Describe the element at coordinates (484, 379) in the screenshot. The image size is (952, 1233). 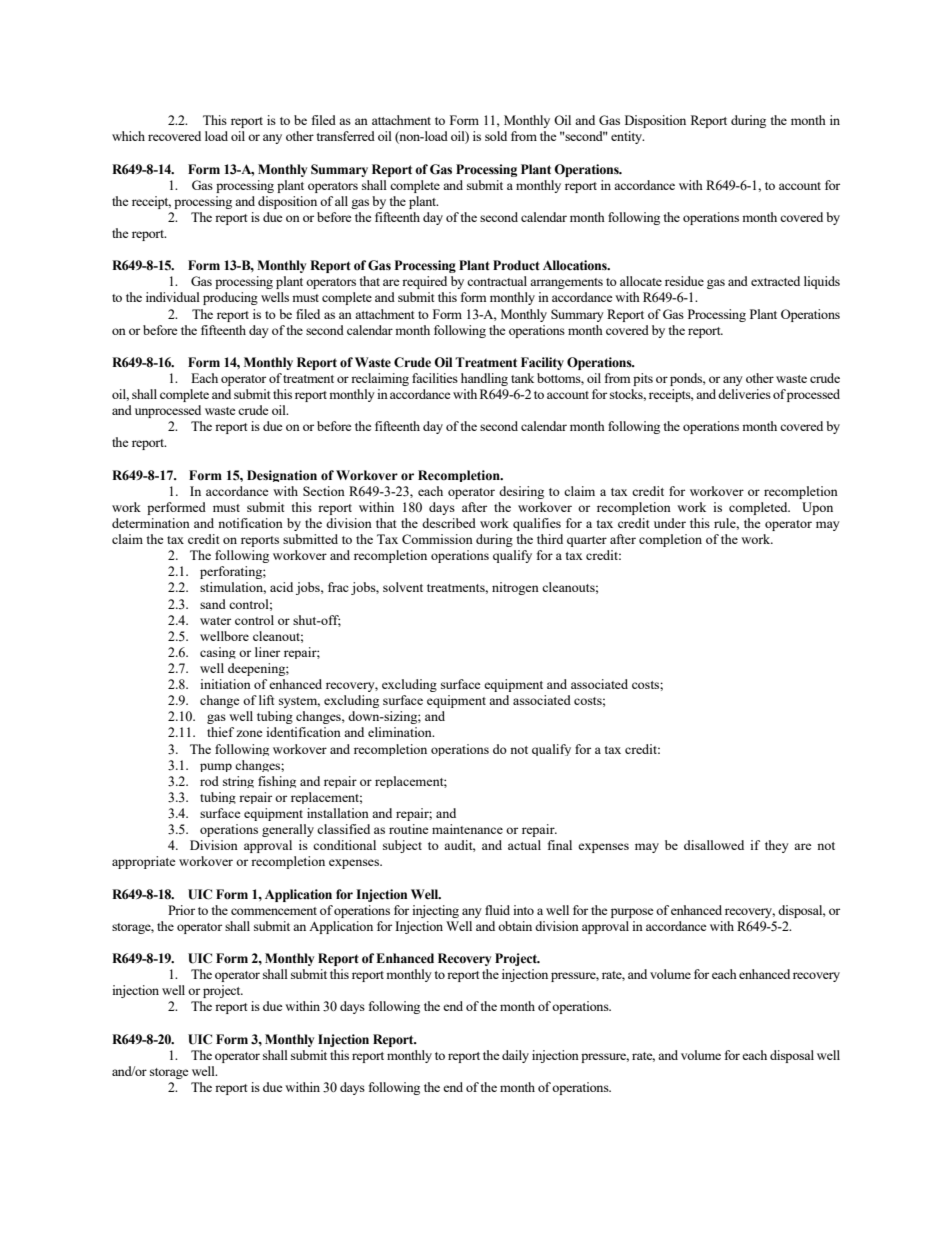
I see `handling` at that location.
